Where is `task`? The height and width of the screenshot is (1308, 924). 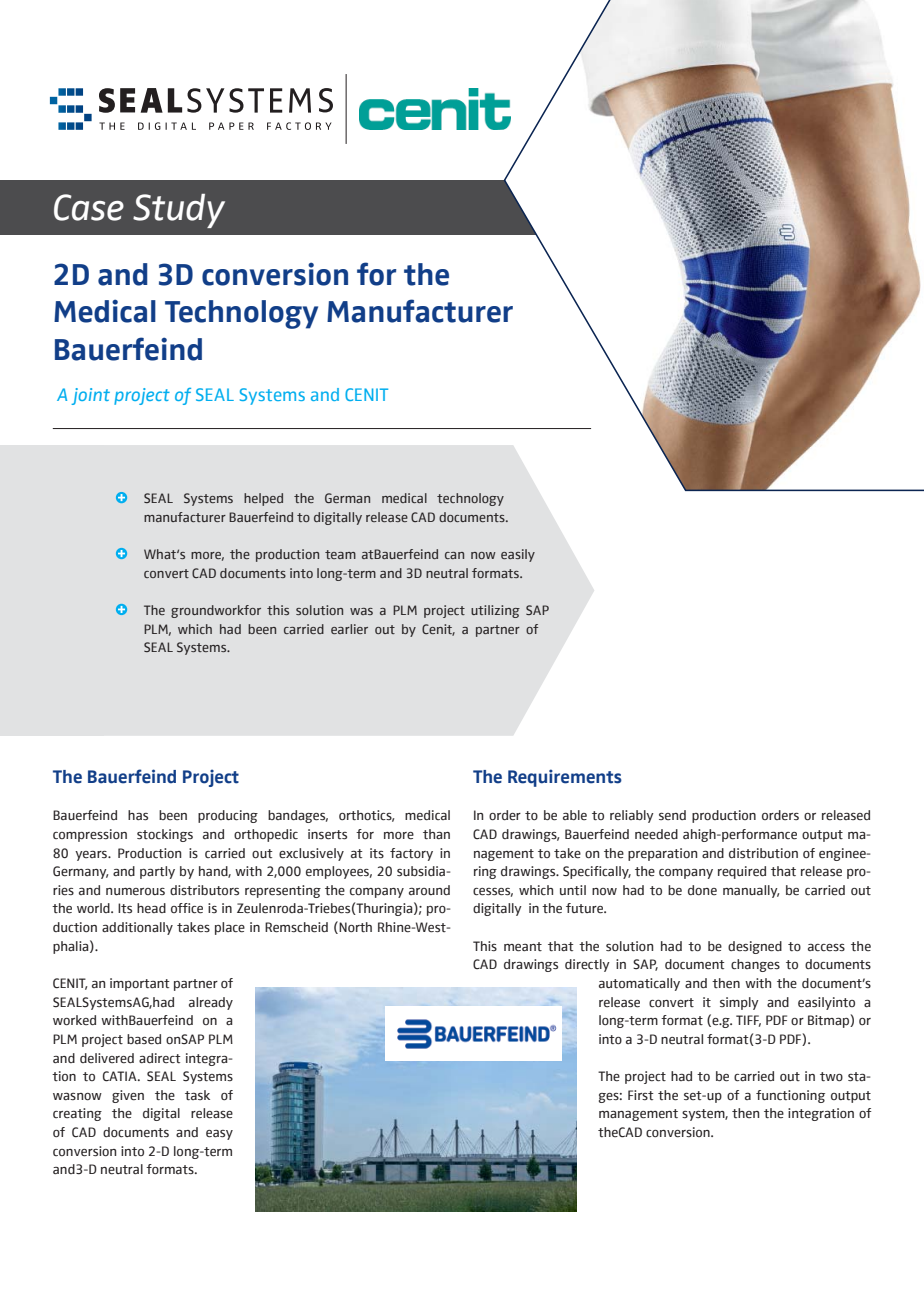 task is located at coordinates (197, 1095).
